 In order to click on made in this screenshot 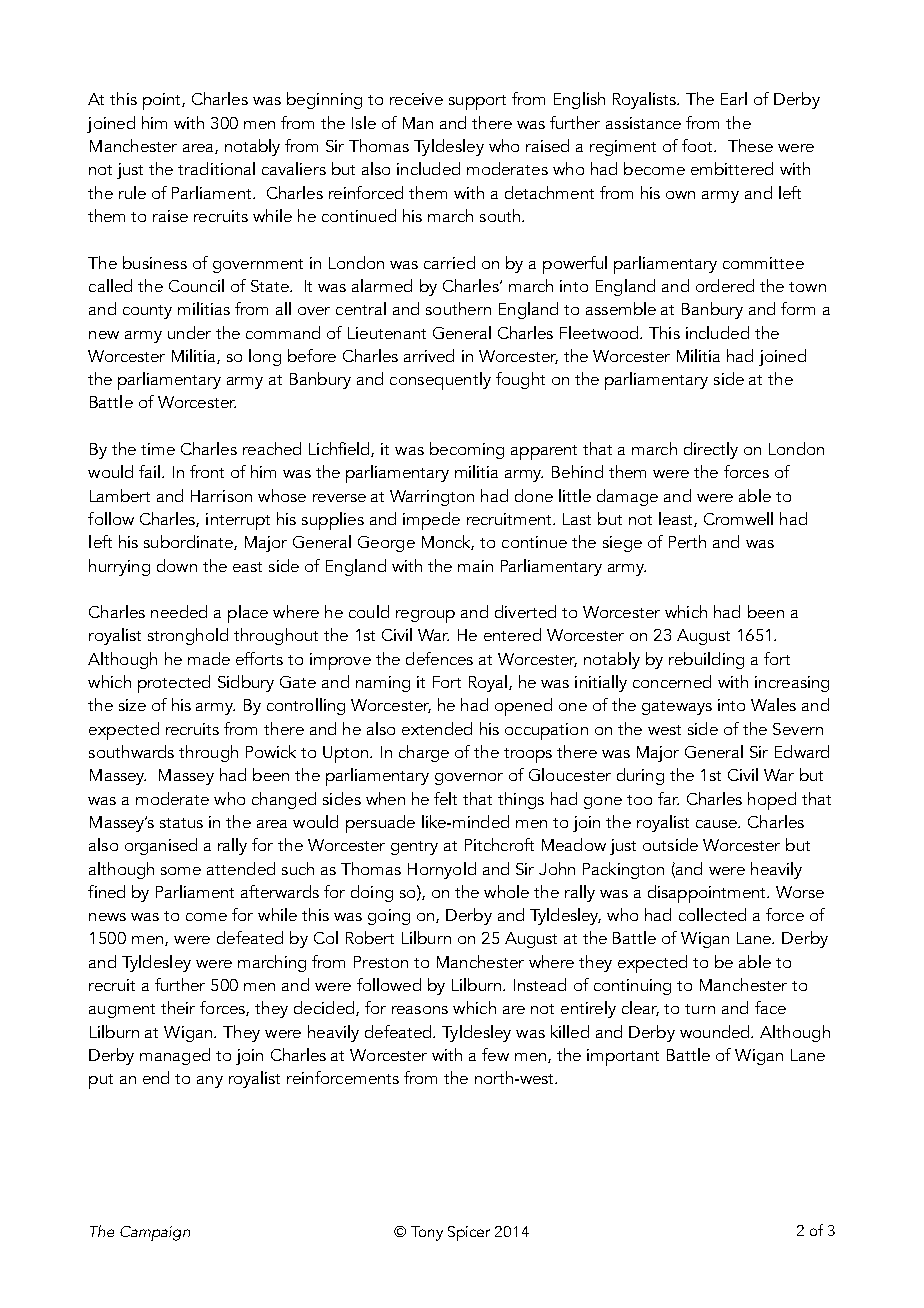, I will do `click(209, 658)`.
